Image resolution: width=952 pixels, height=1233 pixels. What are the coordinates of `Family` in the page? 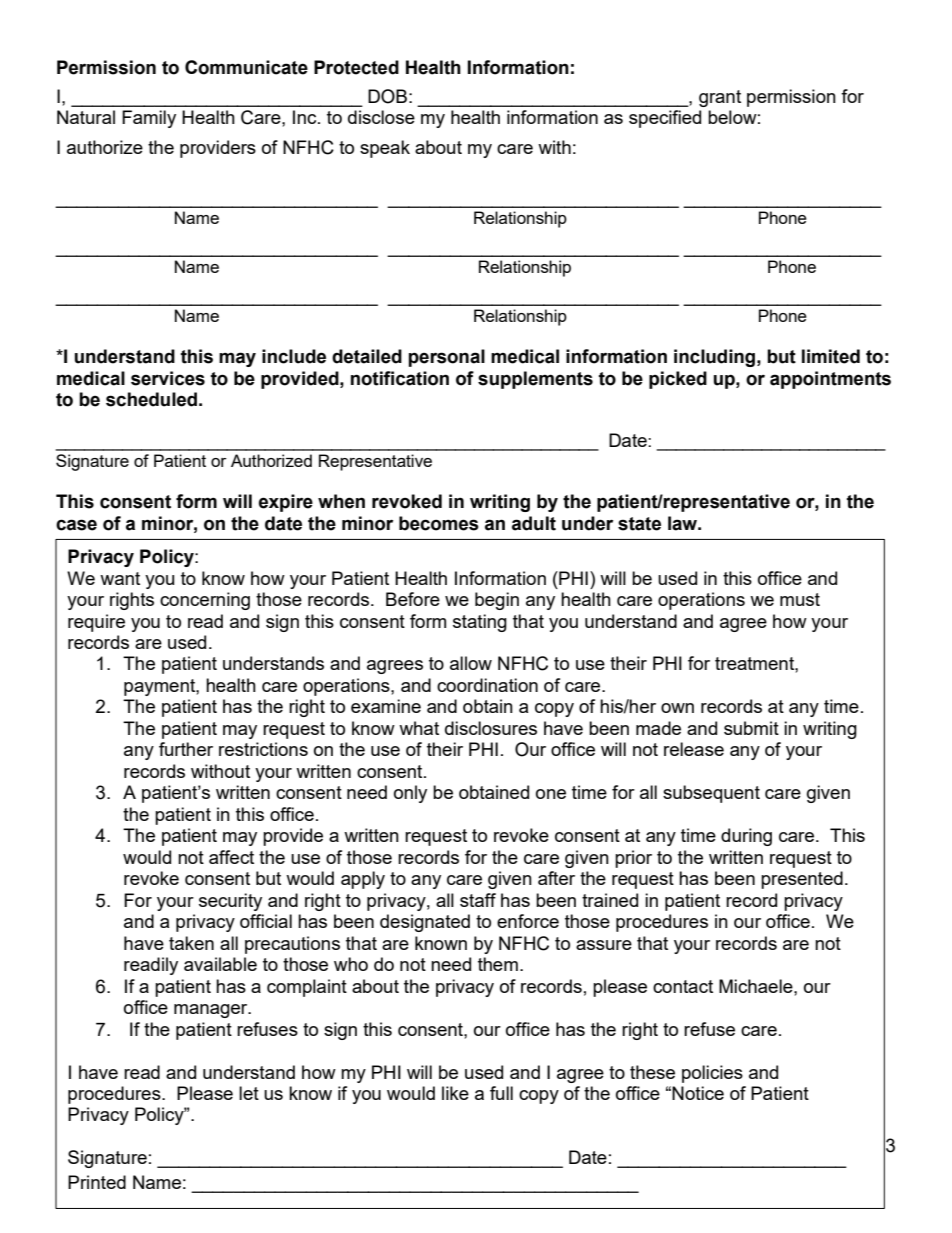 It's located at (149, 119).
